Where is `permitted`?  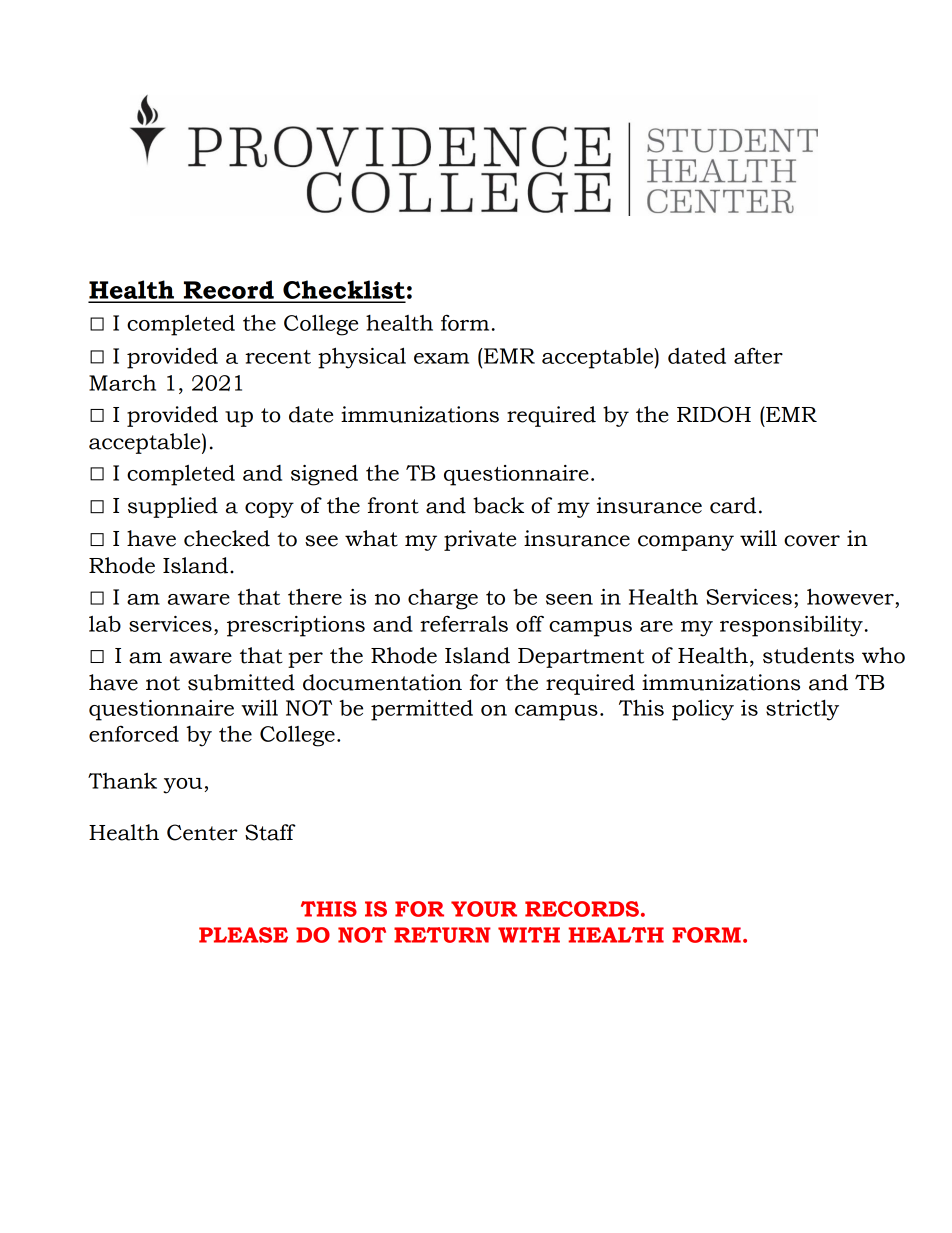 permitted is located at coordinates (422, 710).
